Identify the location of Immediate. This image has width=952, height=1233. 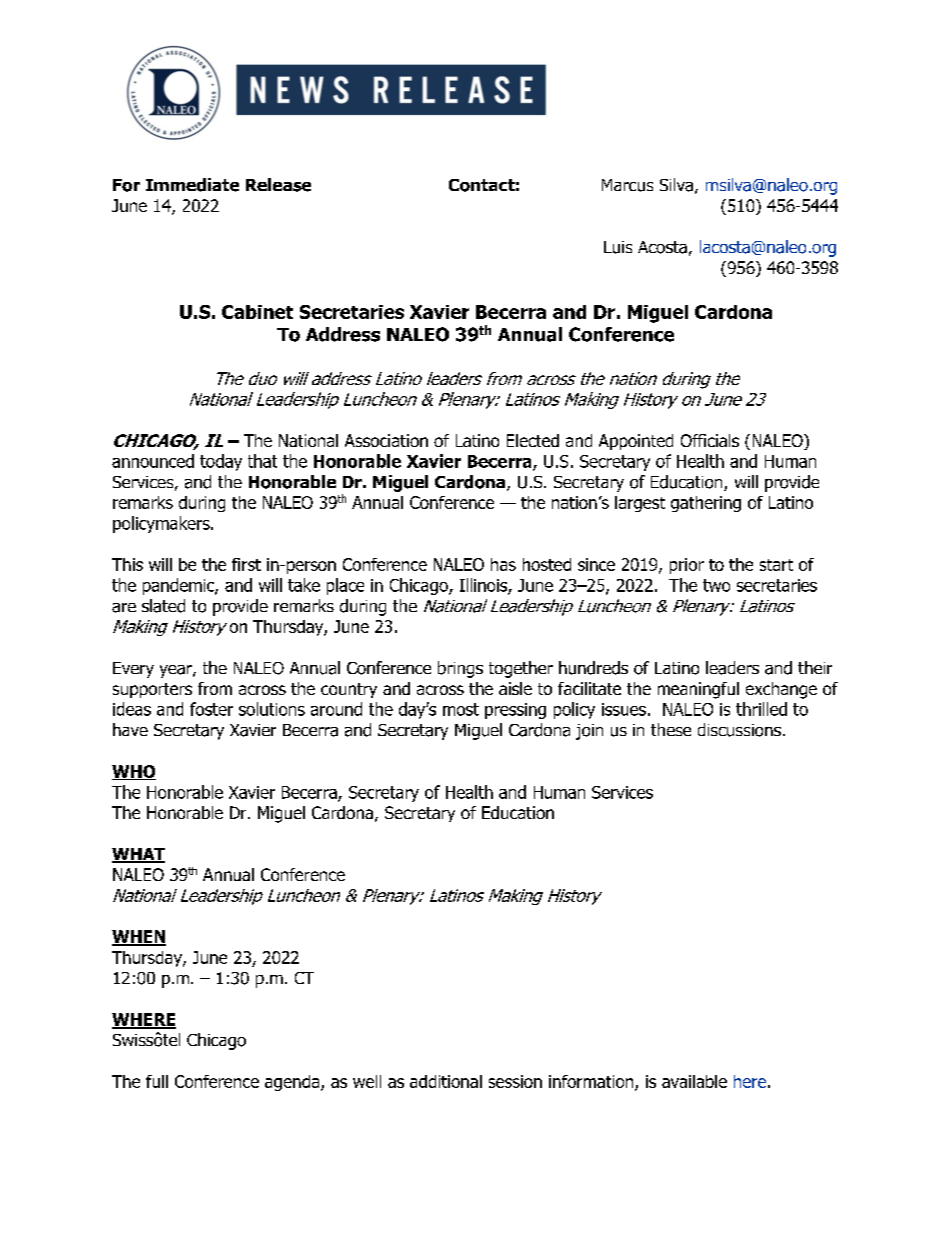
(192, 185).
